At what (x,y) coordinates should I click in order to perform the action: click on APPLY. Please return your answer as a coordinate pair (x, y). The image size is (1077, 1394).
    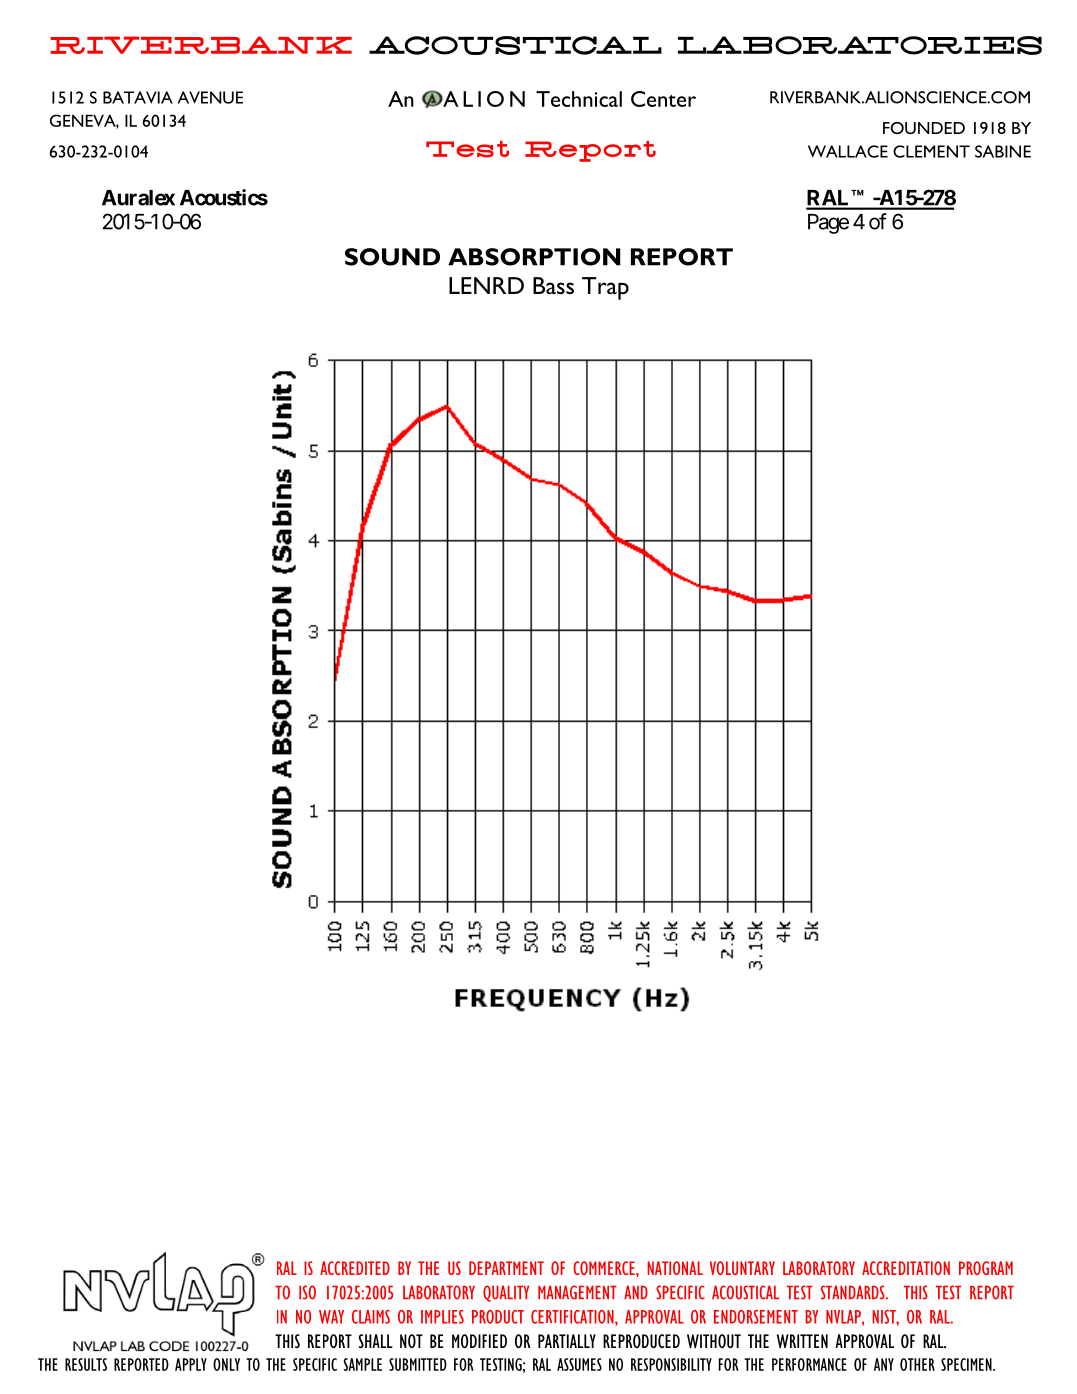
    Looking at the image, I should click on (191, 1364).
